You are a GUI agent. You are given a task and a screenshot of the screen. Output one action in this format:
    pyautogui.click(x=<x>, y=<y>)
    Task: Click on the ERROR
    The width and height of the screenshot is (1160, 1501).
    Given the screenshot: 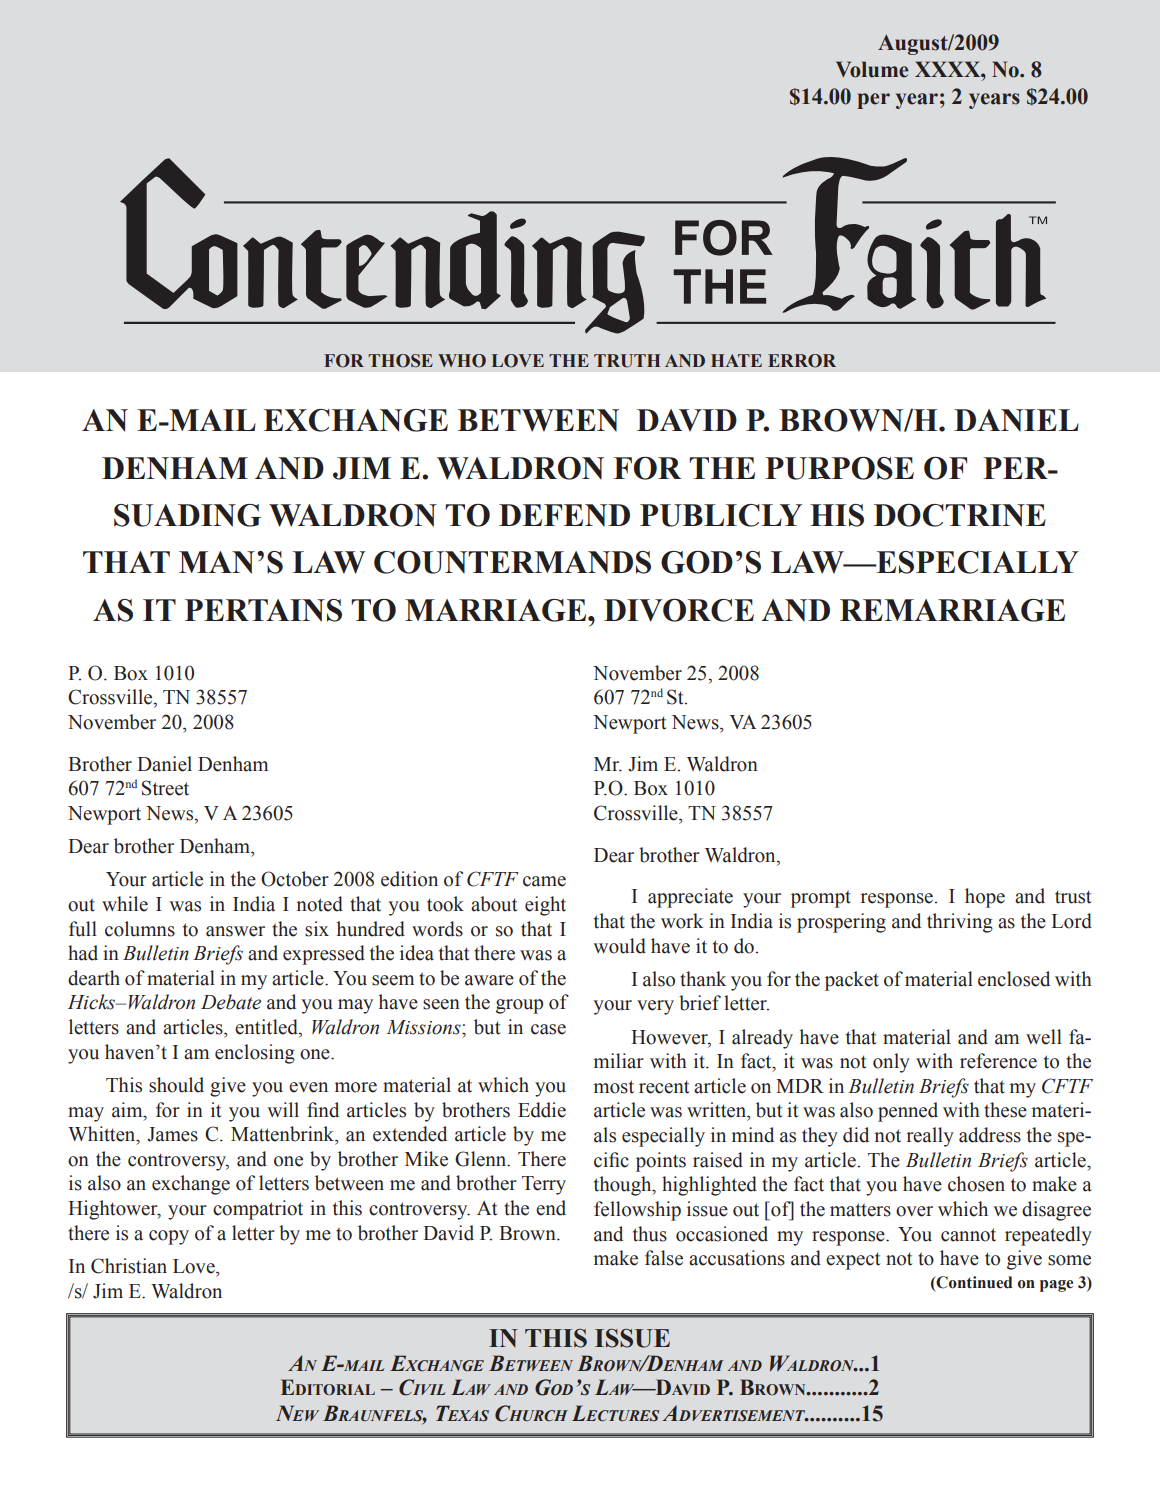 What is the action you would take?
    pyautogui.click(x=802, y=361)
